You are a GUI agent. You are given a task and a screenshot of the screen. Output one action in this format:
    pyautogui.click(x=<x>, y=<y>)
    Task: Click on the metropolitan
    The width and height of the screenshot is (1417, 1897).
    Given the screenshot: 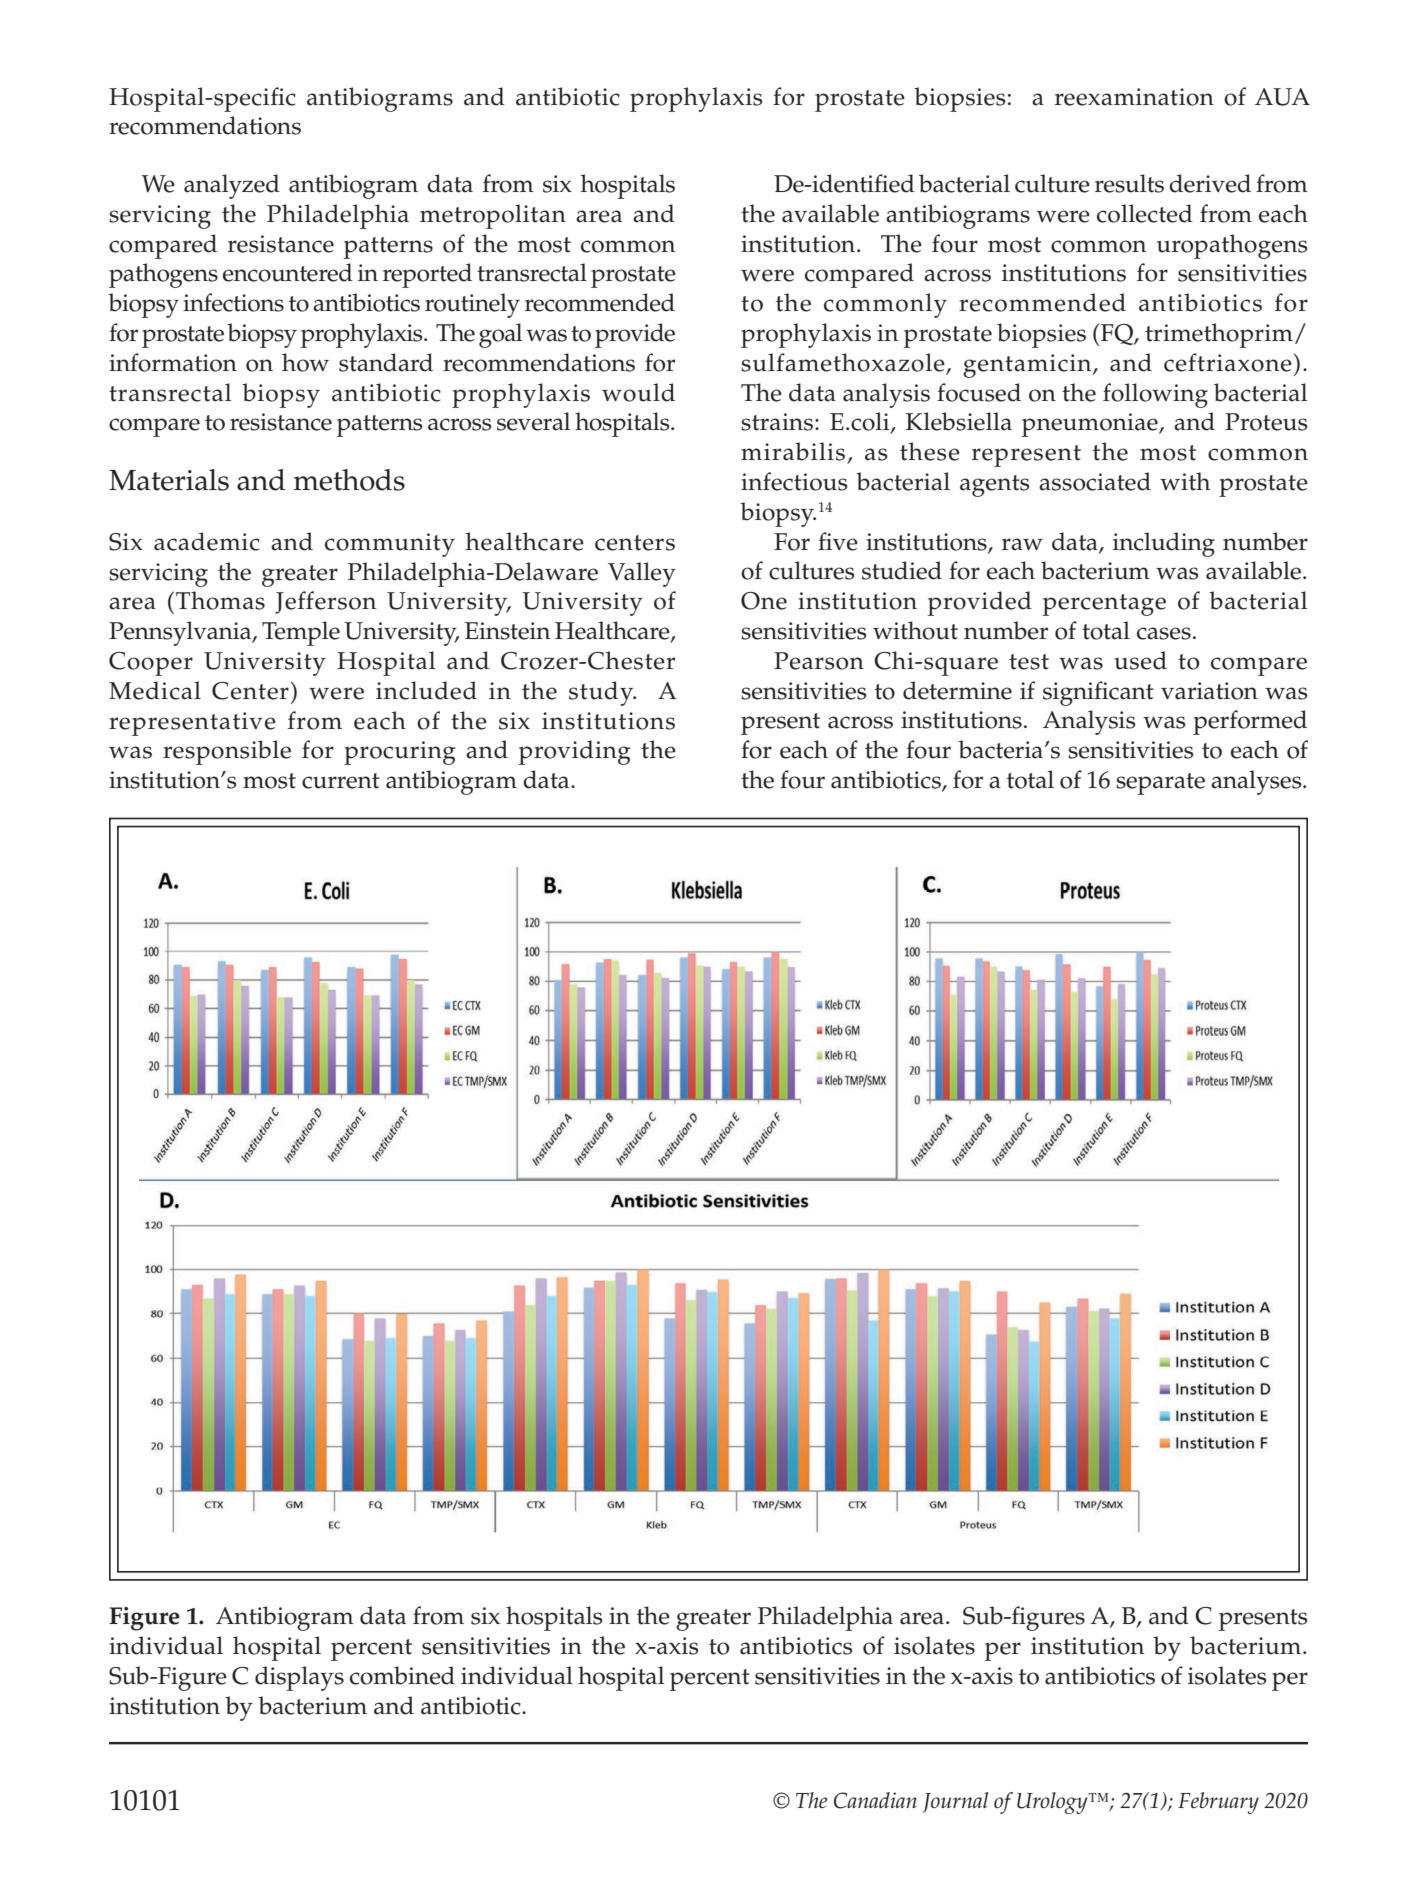 What is the action you would take?
    pyautogui.click(x=493, y=216)
